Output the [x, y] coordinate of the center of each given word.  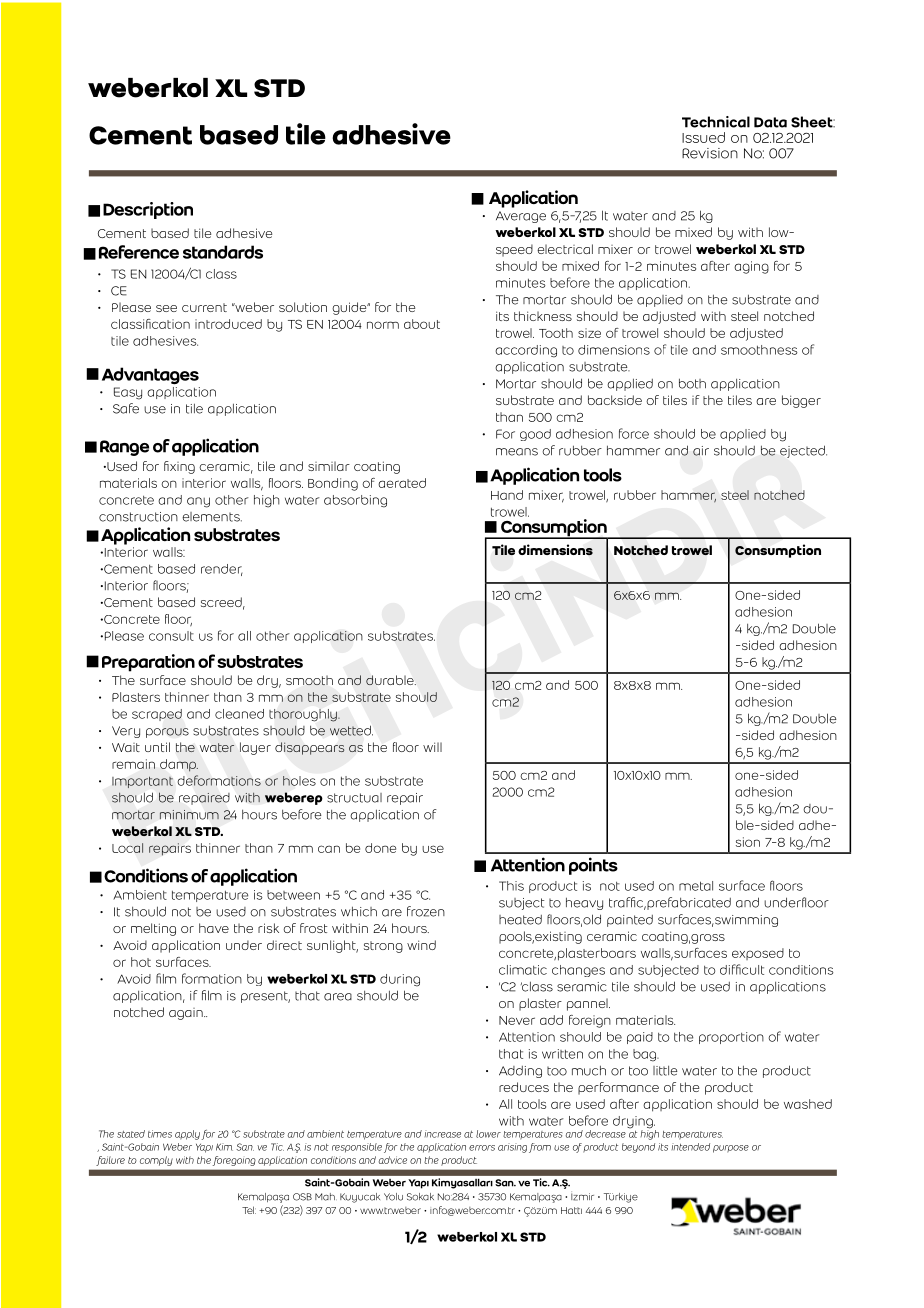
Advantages [150, 376]
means [517, 452]
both [692, 383]
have [214, 928]
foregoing [234, 1161]
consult [171, 636]
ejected [803, 451]
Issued [703, 137]
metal [696, 886]
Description [148, 210]
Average [521, 217]
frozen [426, 911]
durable [391, 680]
